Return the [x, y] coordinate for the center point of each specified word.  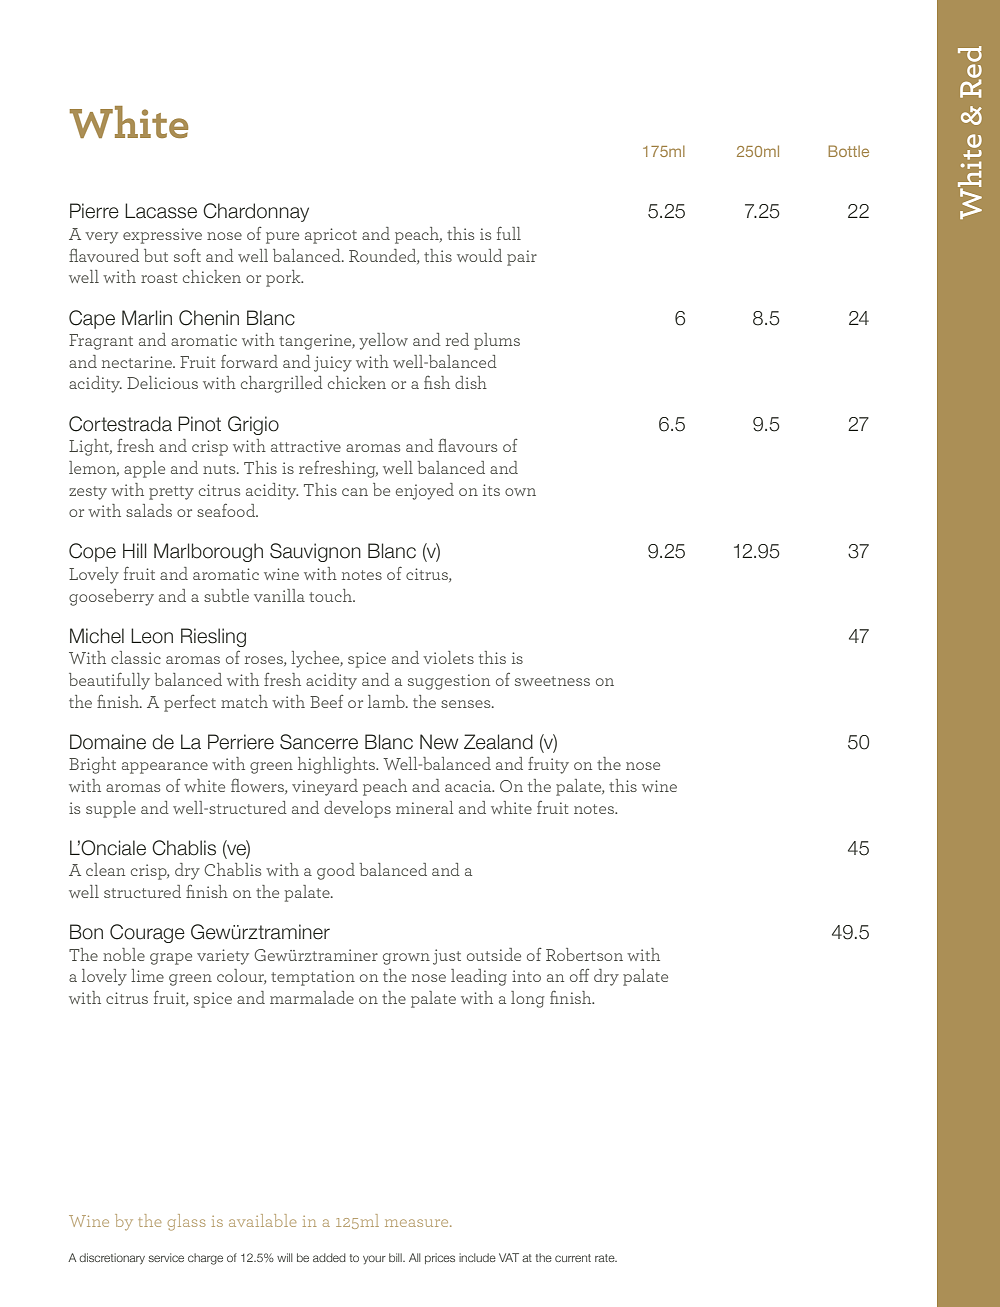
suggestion [449, 682]
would [479, 255]
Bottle [848, 151]
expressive [162, 236]
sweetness [552, 681]
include [477, 1257]
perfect [190, 703]
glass [186, 1222]
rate [606, 1258]
